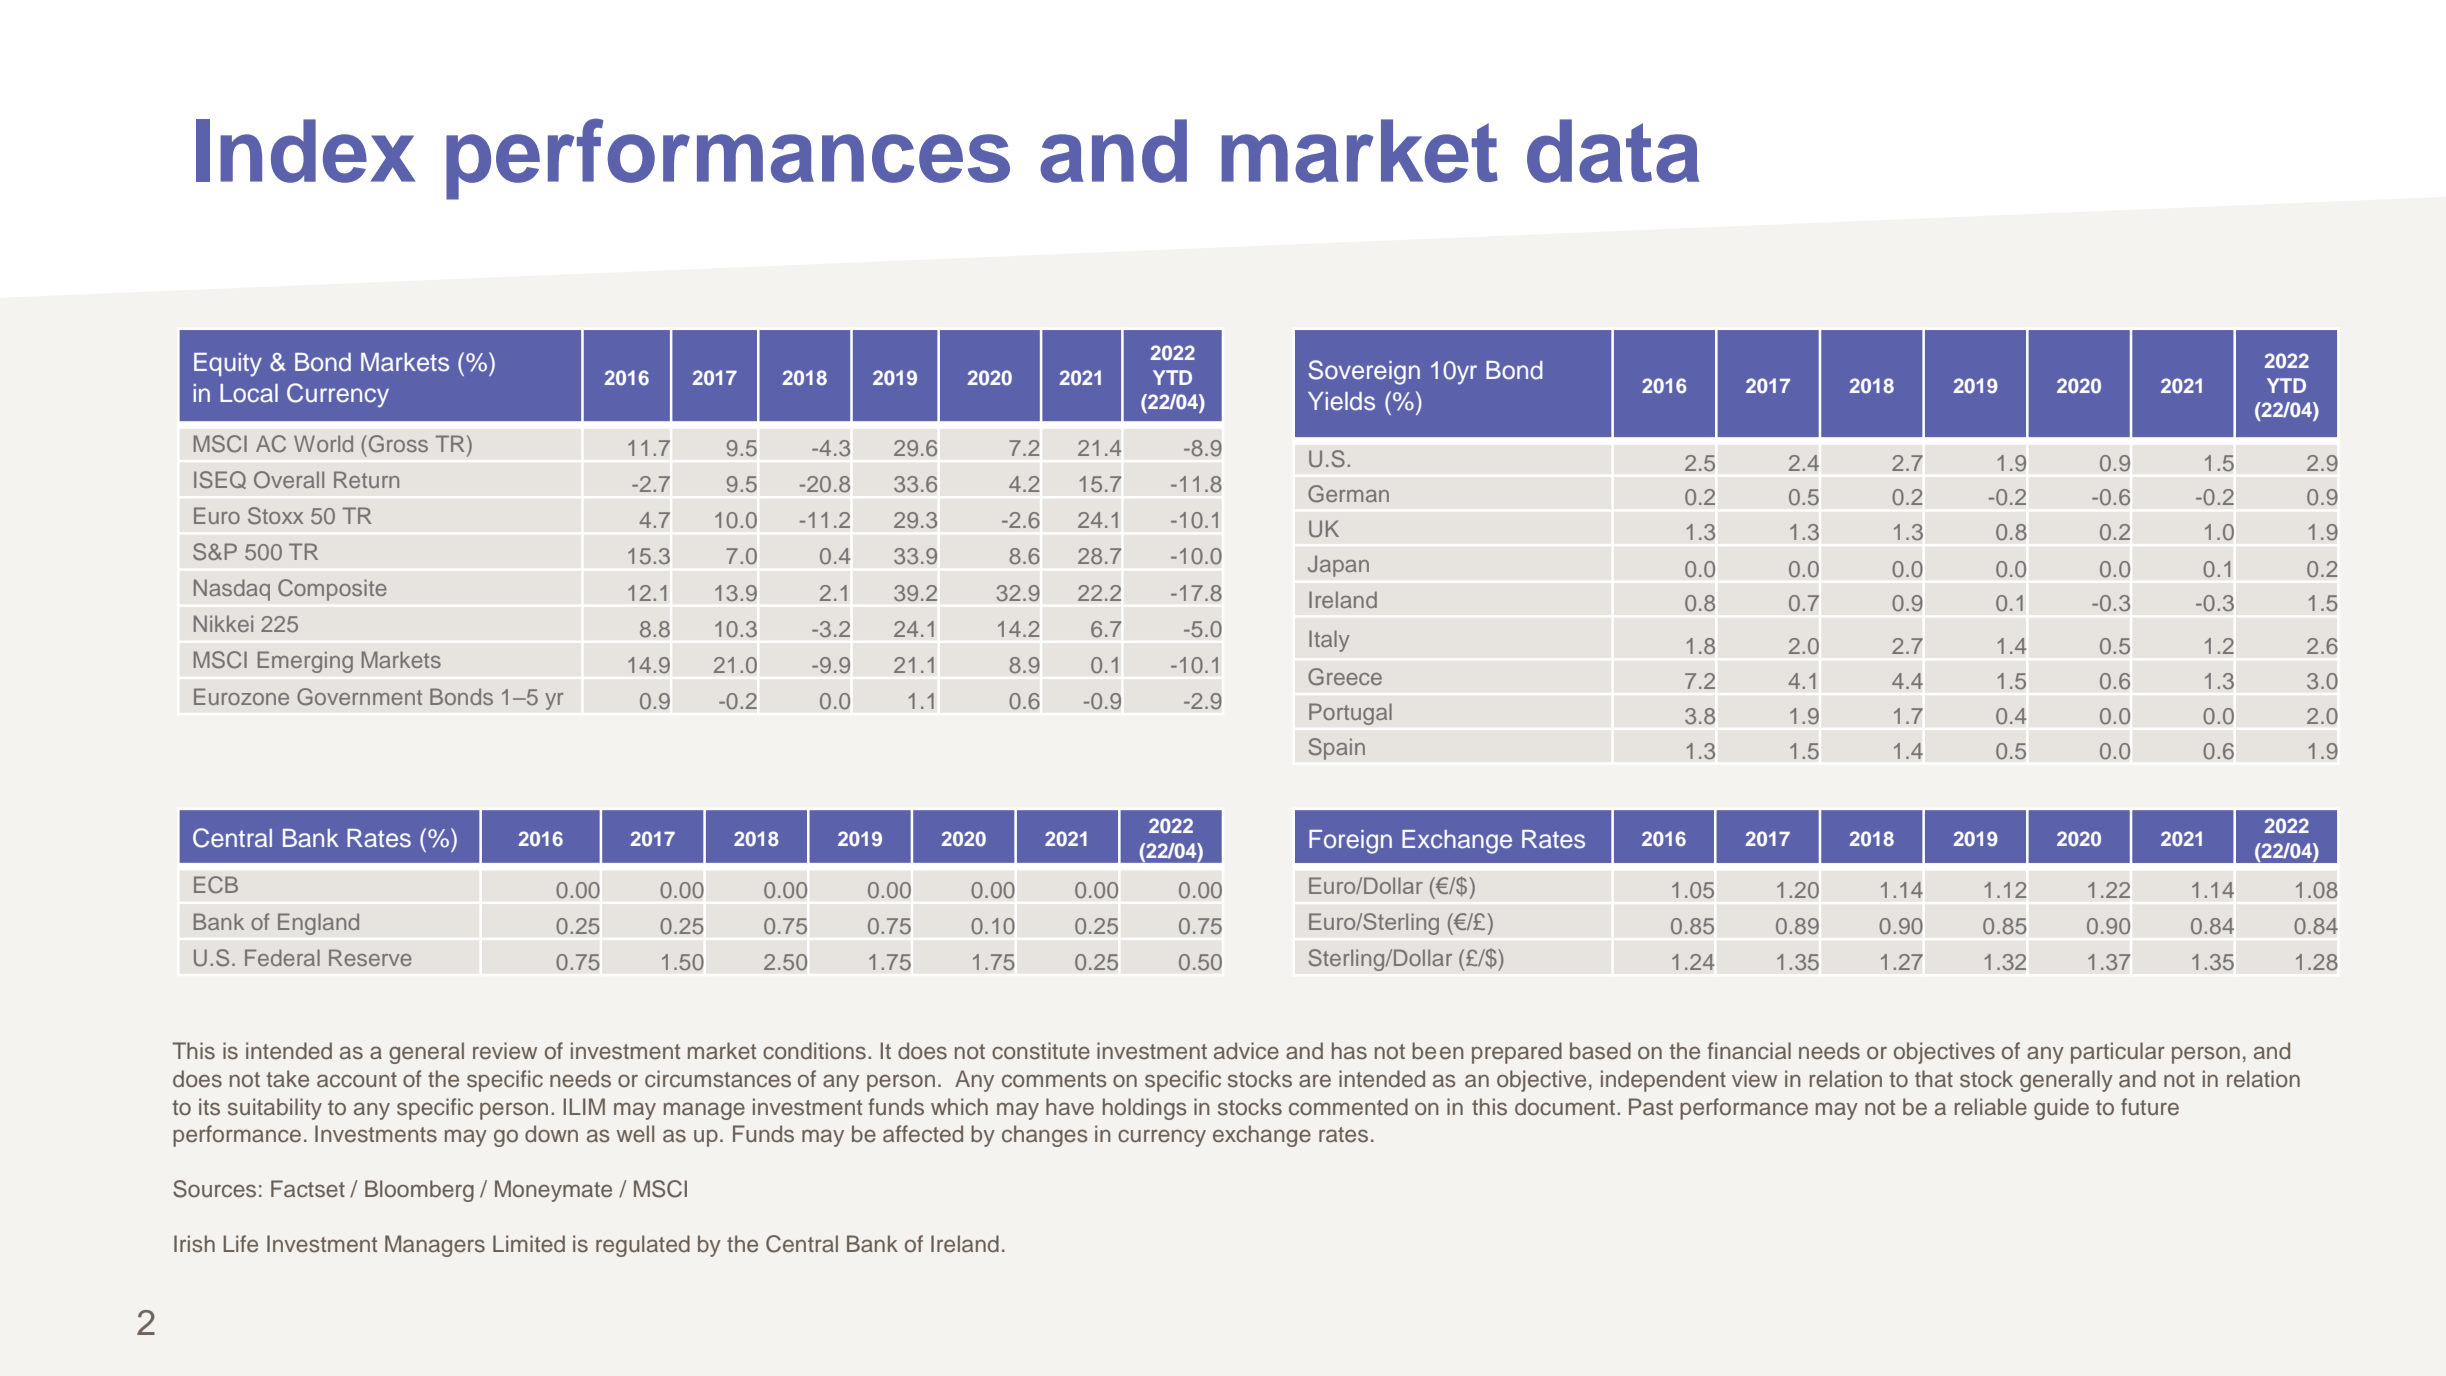  Describe the element at coordinates (1613, 151) in the screenshot. I see `data` at that location.
